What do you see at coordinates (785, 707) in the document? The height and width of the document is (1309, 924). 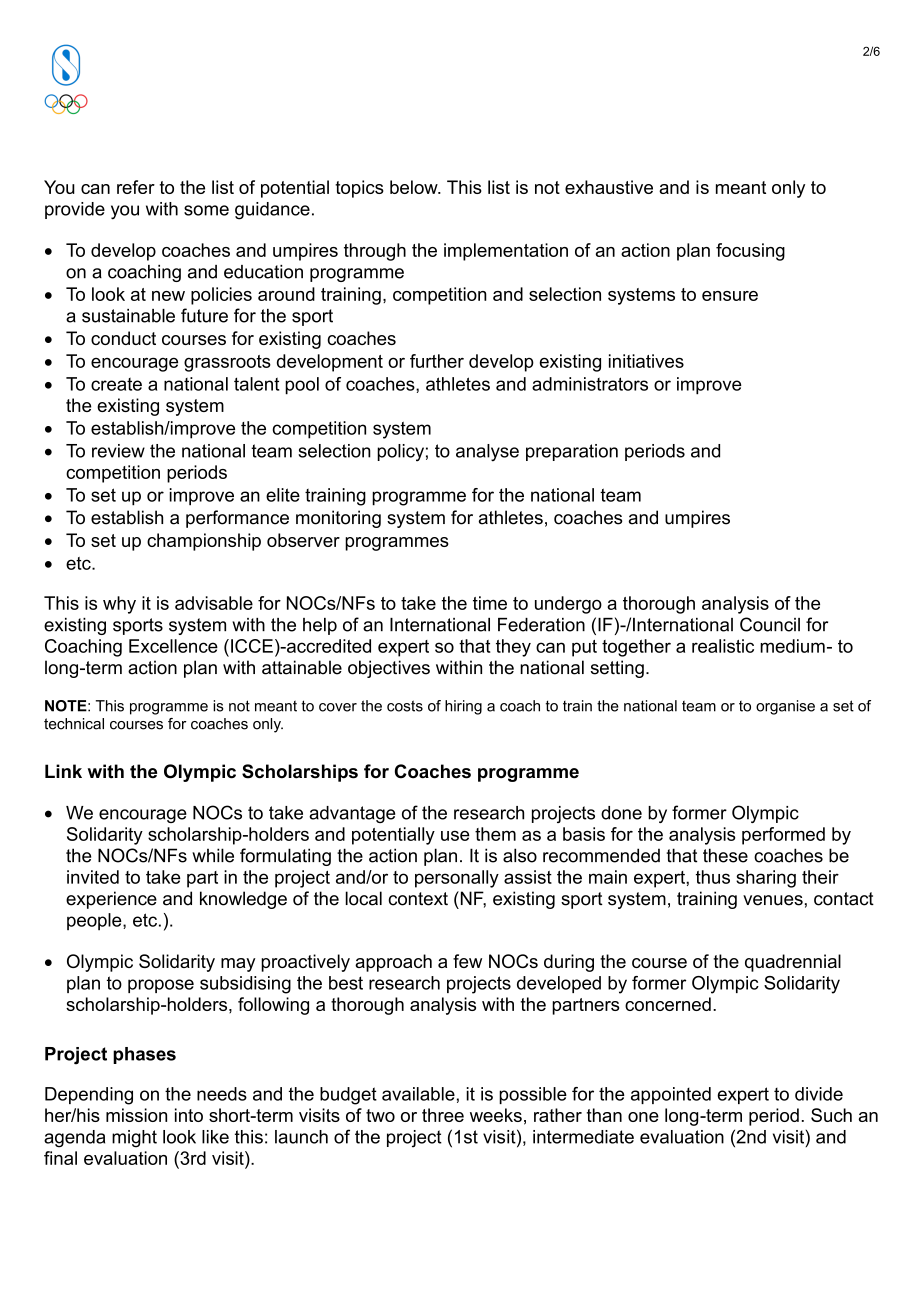 I see `organise` at bounding box center [785, 707].
